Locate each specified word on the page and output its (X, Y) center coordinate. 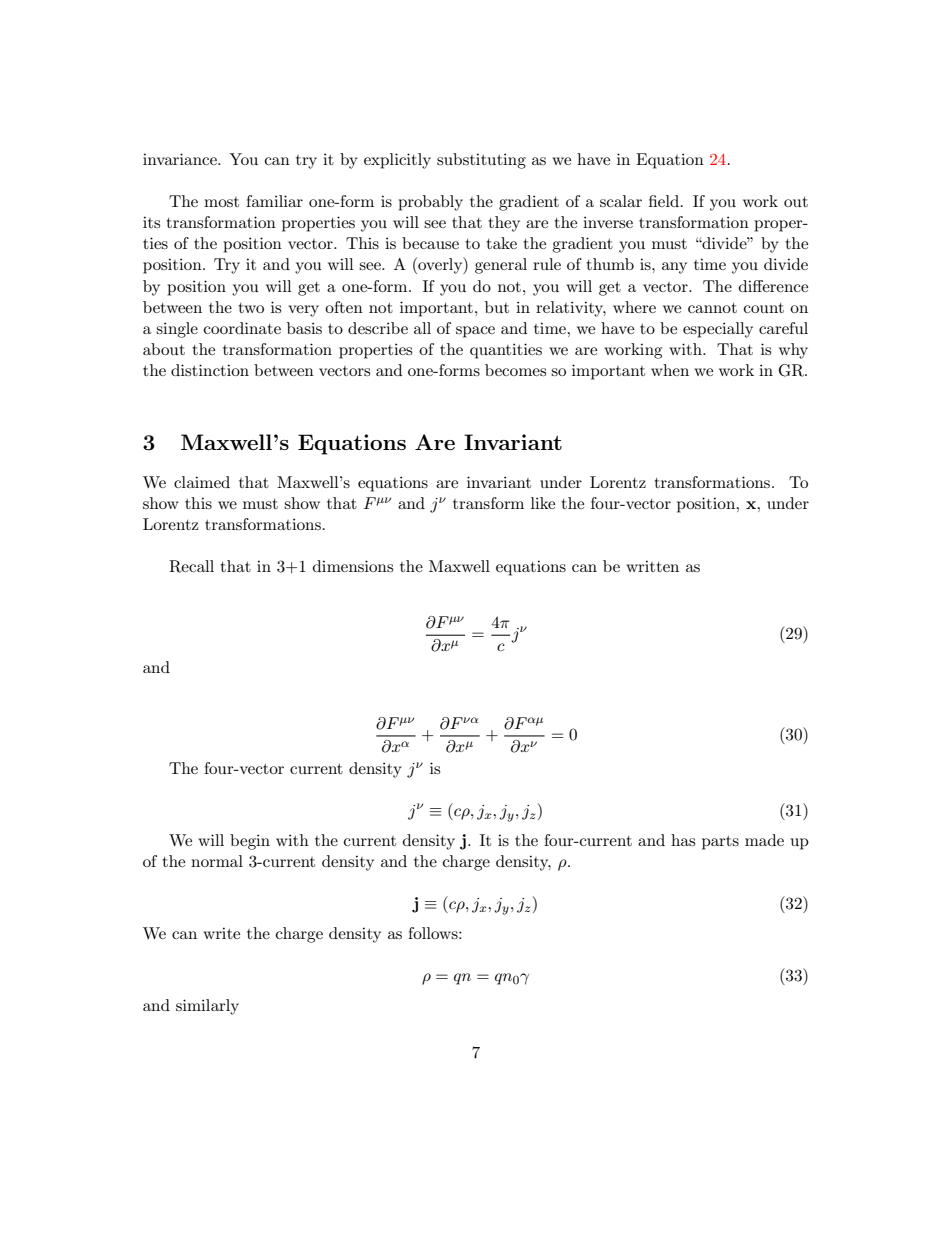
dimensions (353, 566)
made (764, 840)
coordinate (242, 328)
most (221, 202)
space (475, 332)
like (543, 503)
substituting (481, 161)
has (683, 840)
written (652, 566)
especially (718, 330)
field (664, 201)
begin (250, 842)
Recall (191, 566)
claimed (202, 482)
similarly (207, 1007)
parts (720, 843)
